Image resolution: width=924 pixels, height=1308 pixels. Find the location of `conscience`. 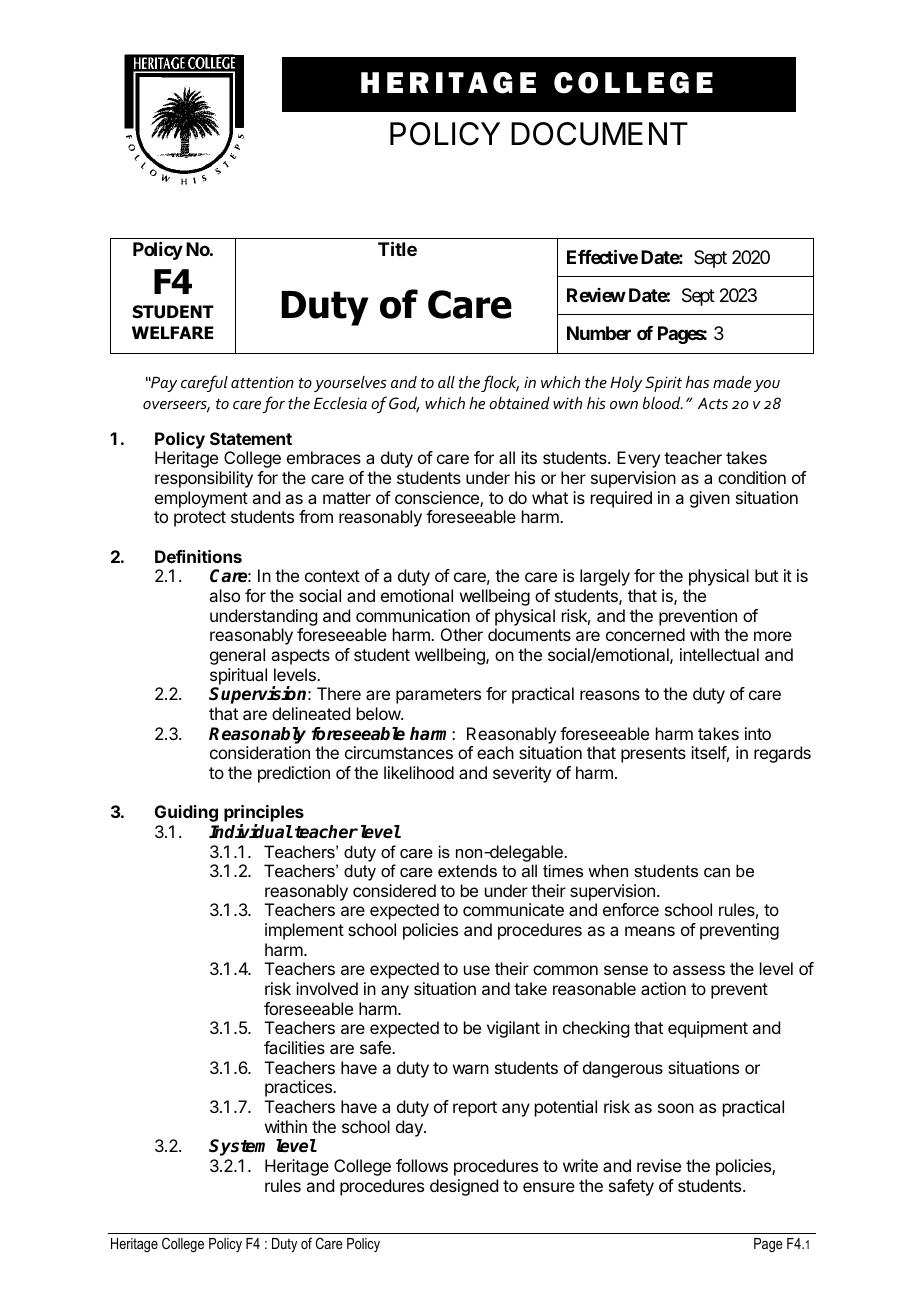

conscience is located at coordinates (438, 499).
